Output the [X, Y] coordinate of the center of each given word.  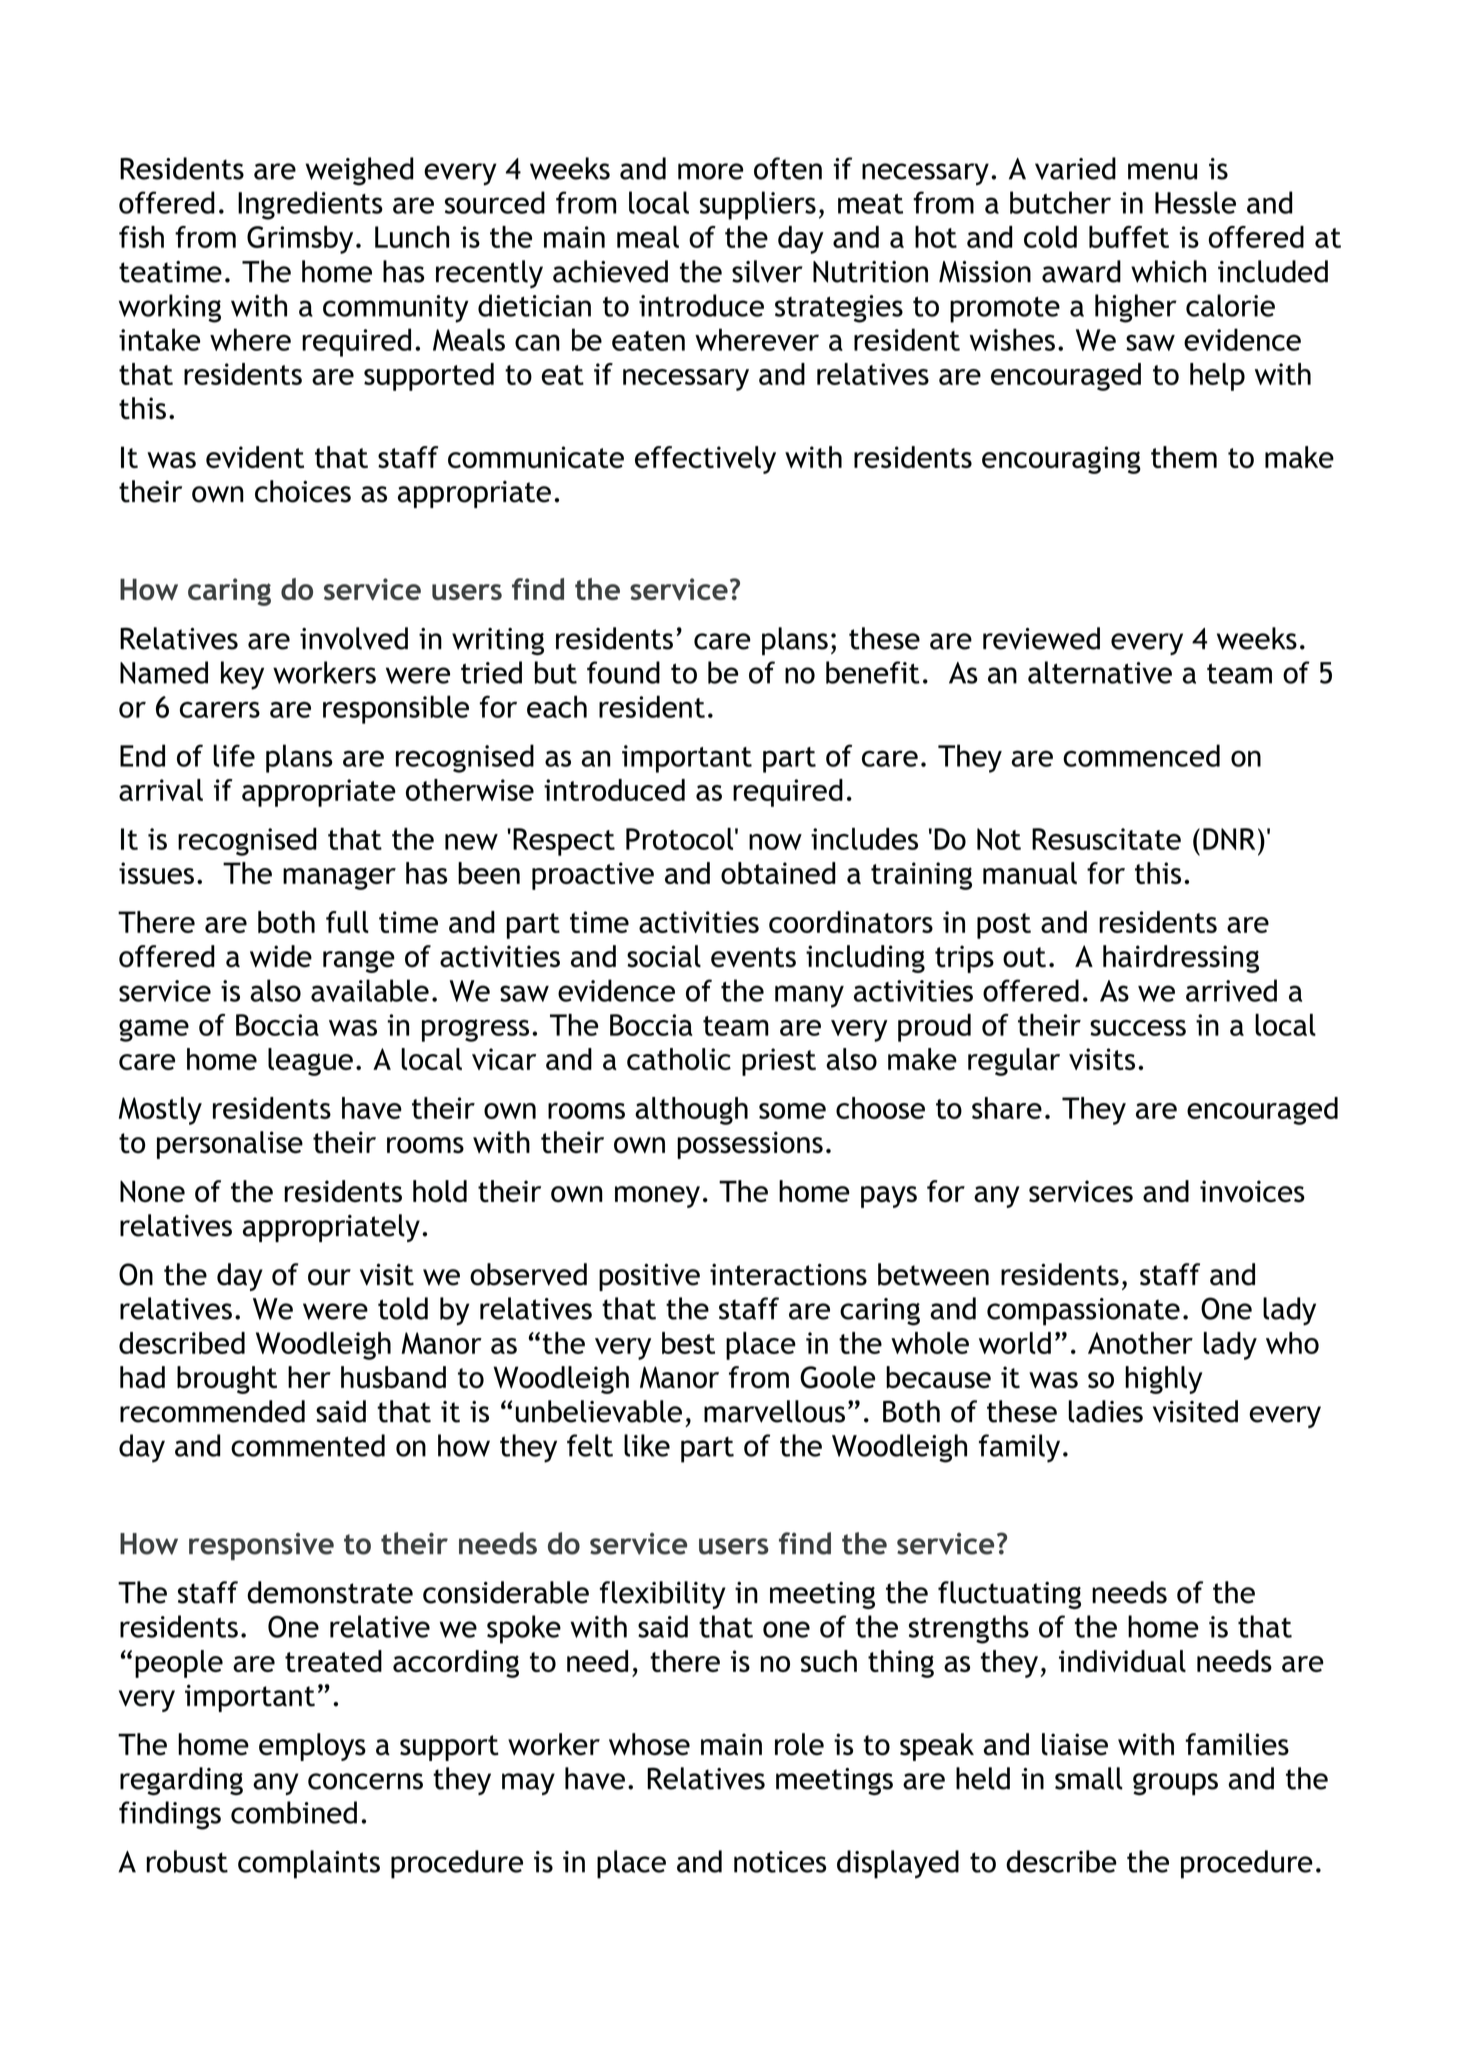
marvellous [774, 1411]
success [1138, 1028]
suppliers [758, 205]
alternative [1100, 672]
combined [294, 1812]
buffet [1129, 237]
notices [780, 1862]
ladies [1105, 1411]
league [310, 1062]
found [623, 672]
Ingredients [310, 205]
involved [354, 638]
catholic [679, 1059]
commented [308, 1445]
